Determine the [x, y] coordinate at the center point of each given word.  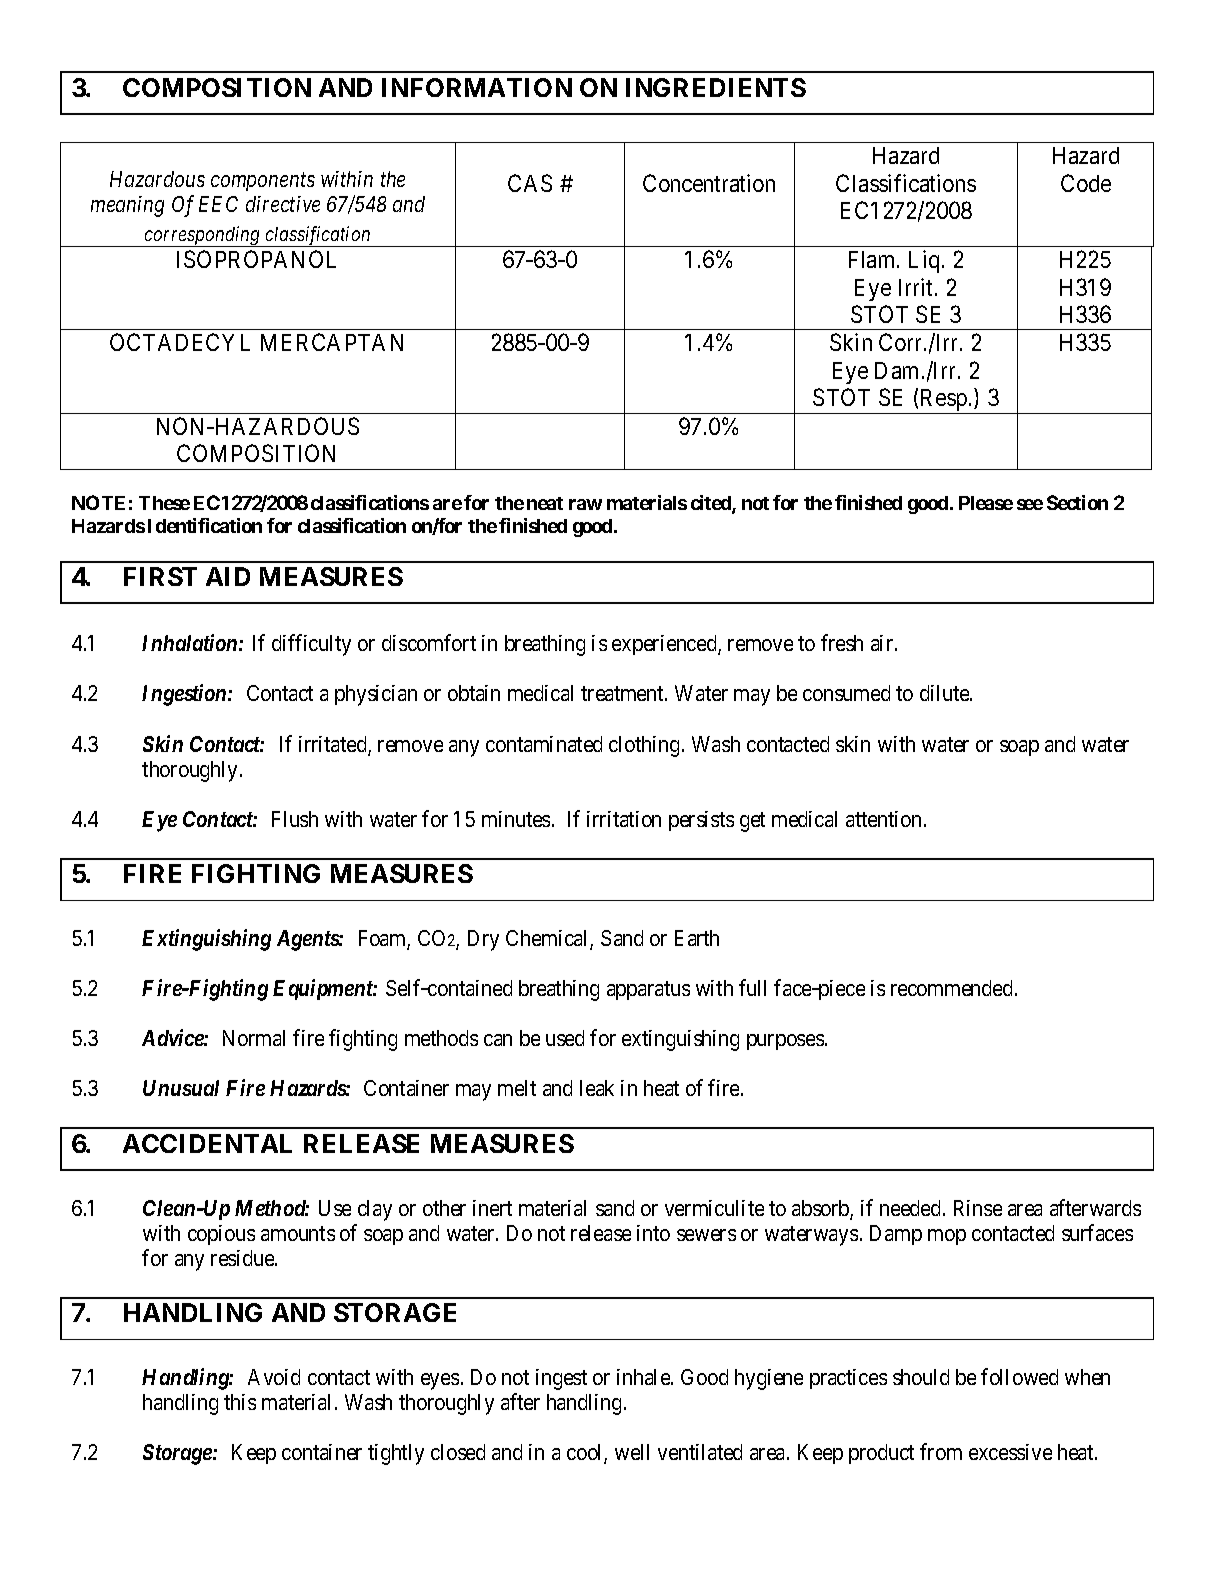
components [263, 182]
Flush [295, 819]
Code [1086, 183]
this [240, 1402]
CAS [530, 183]
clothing [644, 746]
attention [883, 819]
